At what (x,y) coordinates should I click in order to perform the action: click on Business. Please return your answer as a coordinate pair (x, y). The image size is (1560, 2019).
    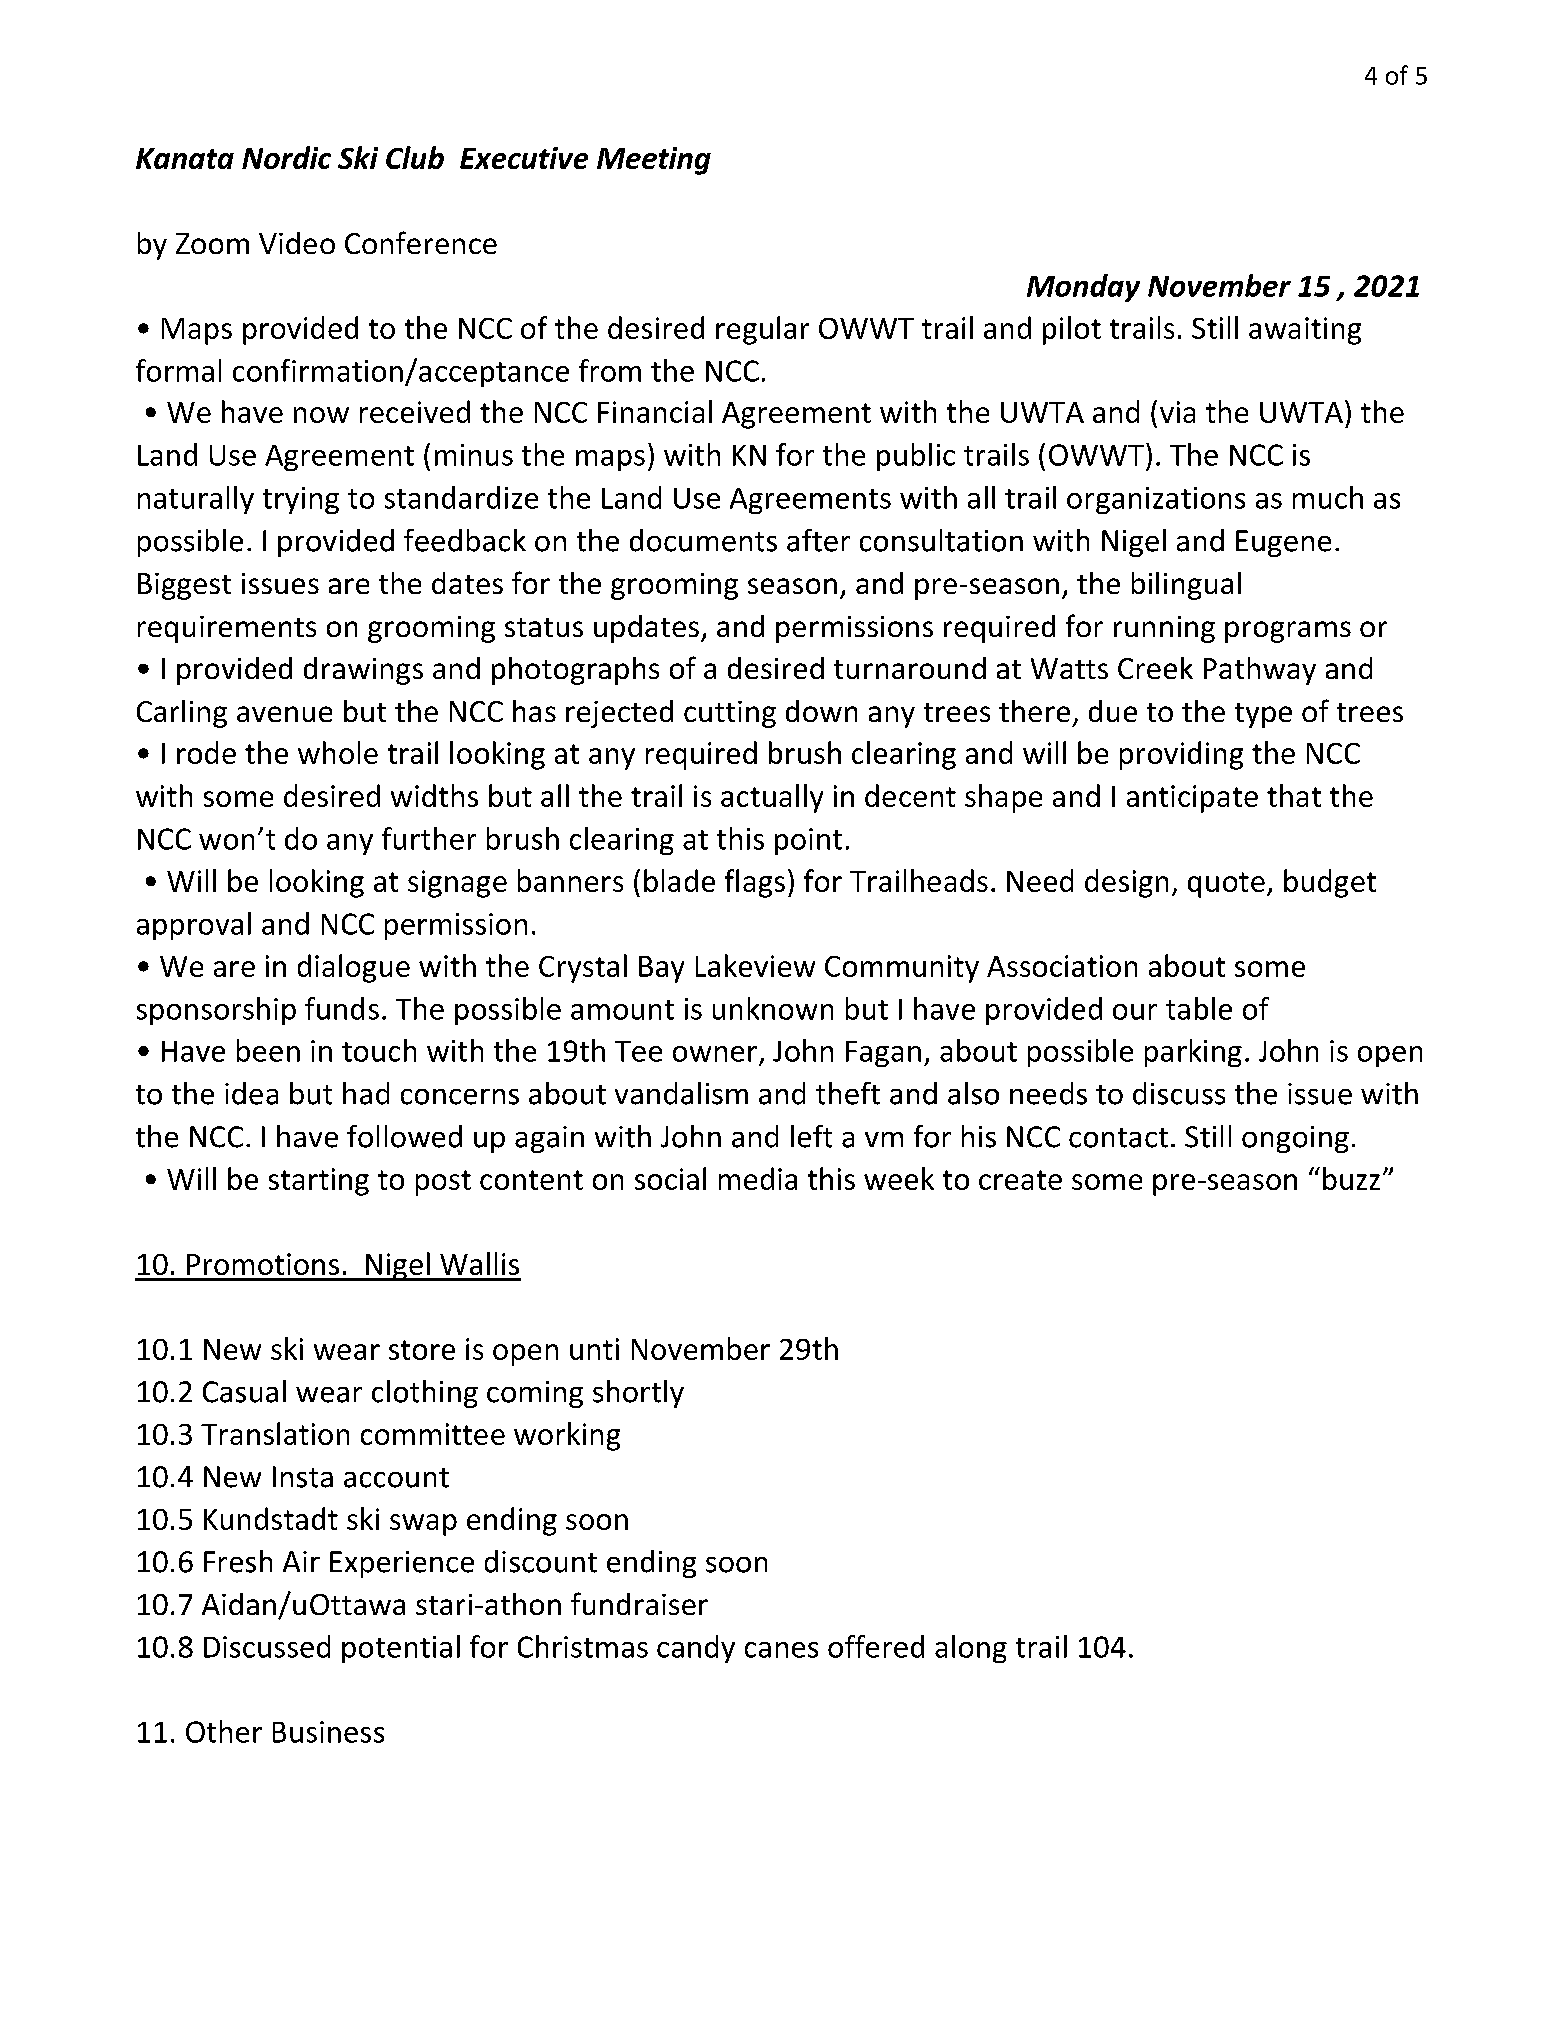
    Looking at the image, I should click on (328, 1732).
